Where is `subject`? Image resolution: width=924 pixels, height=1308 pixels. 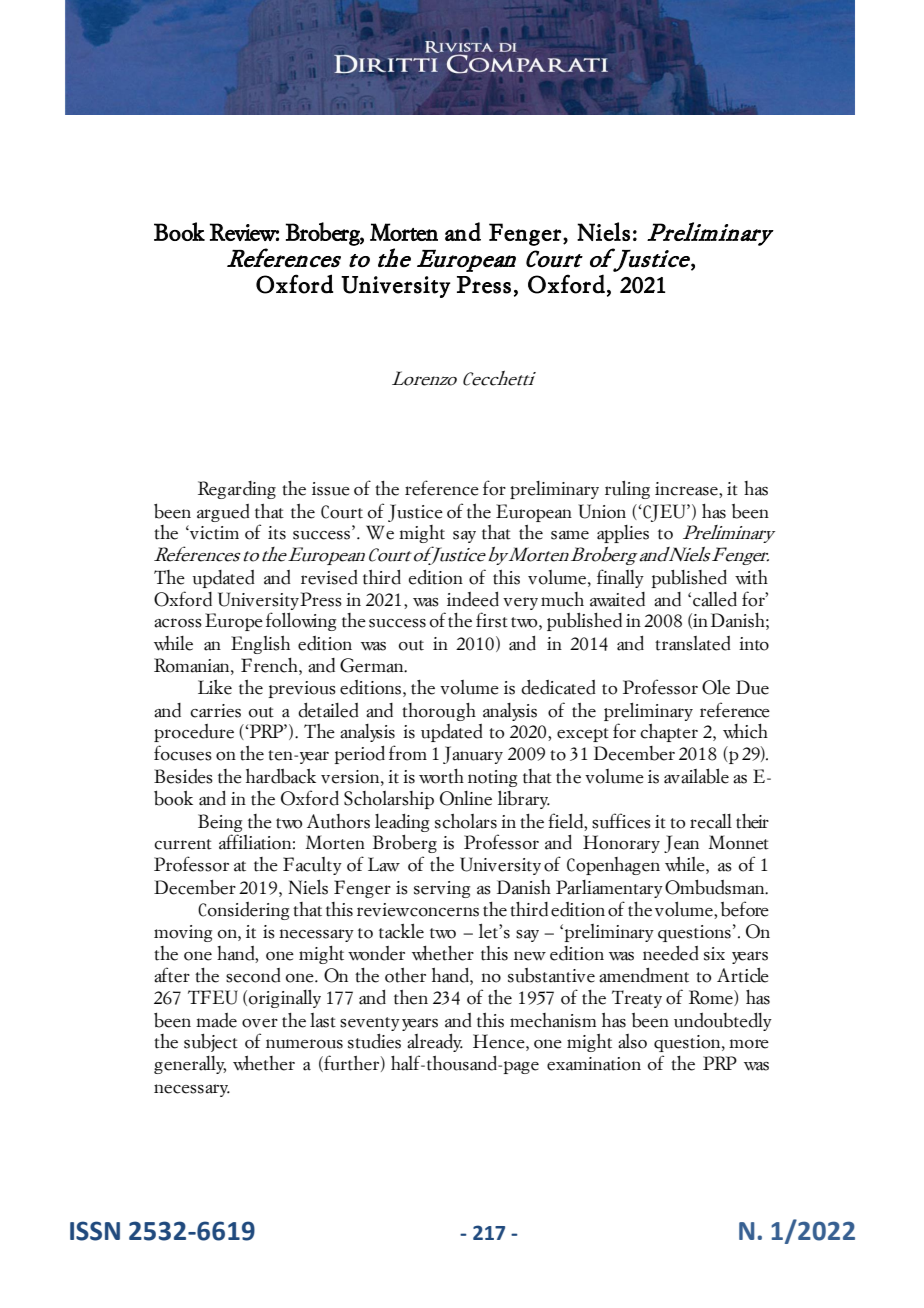
subject is located at coordinates (211, 1043).
